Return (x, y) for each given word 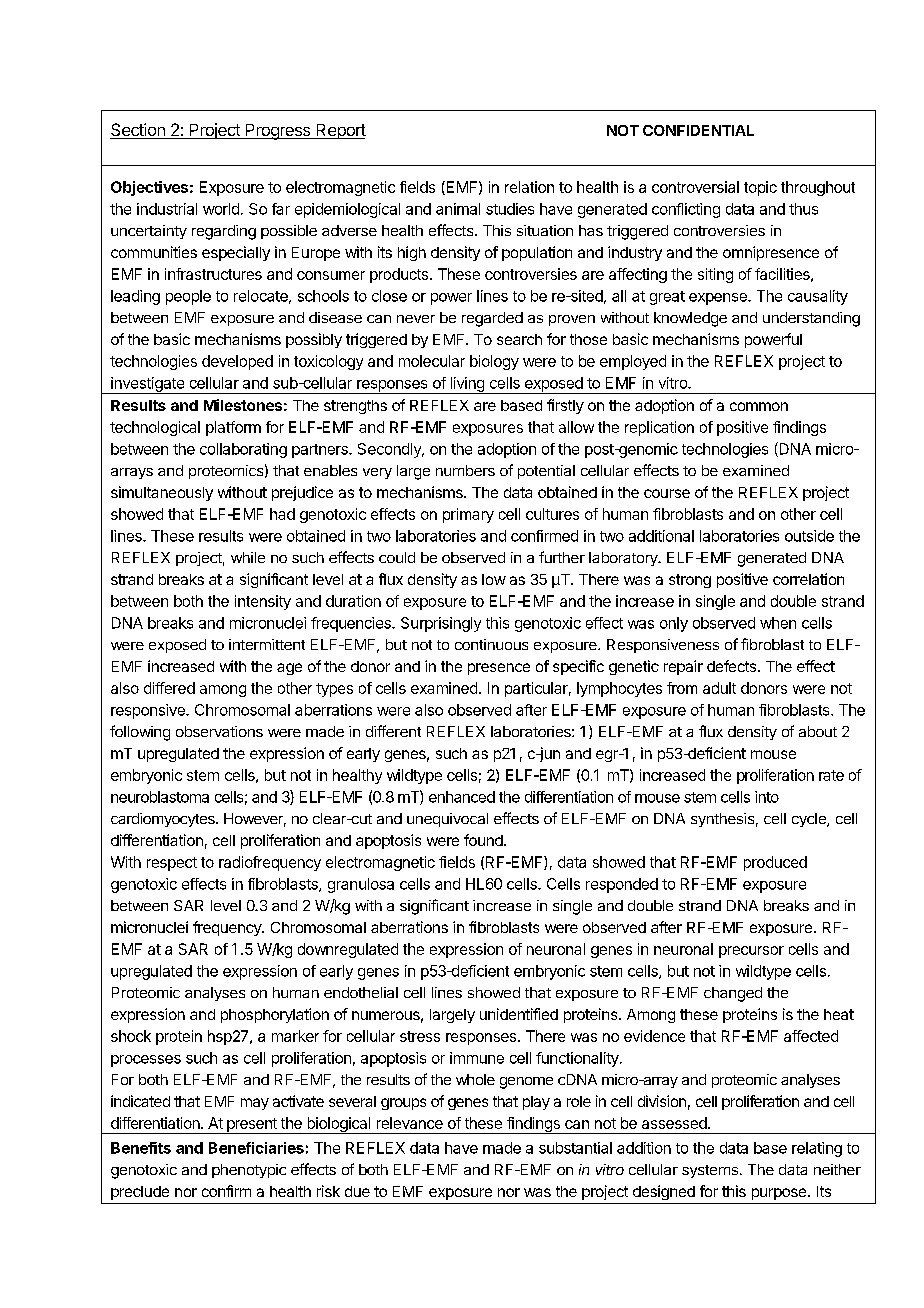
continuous (491, 644)
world (221, 209)
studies (510, 209)
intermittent (267, 644)
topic (760, 188)
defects (731, 666)
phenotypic (249, 1171)
